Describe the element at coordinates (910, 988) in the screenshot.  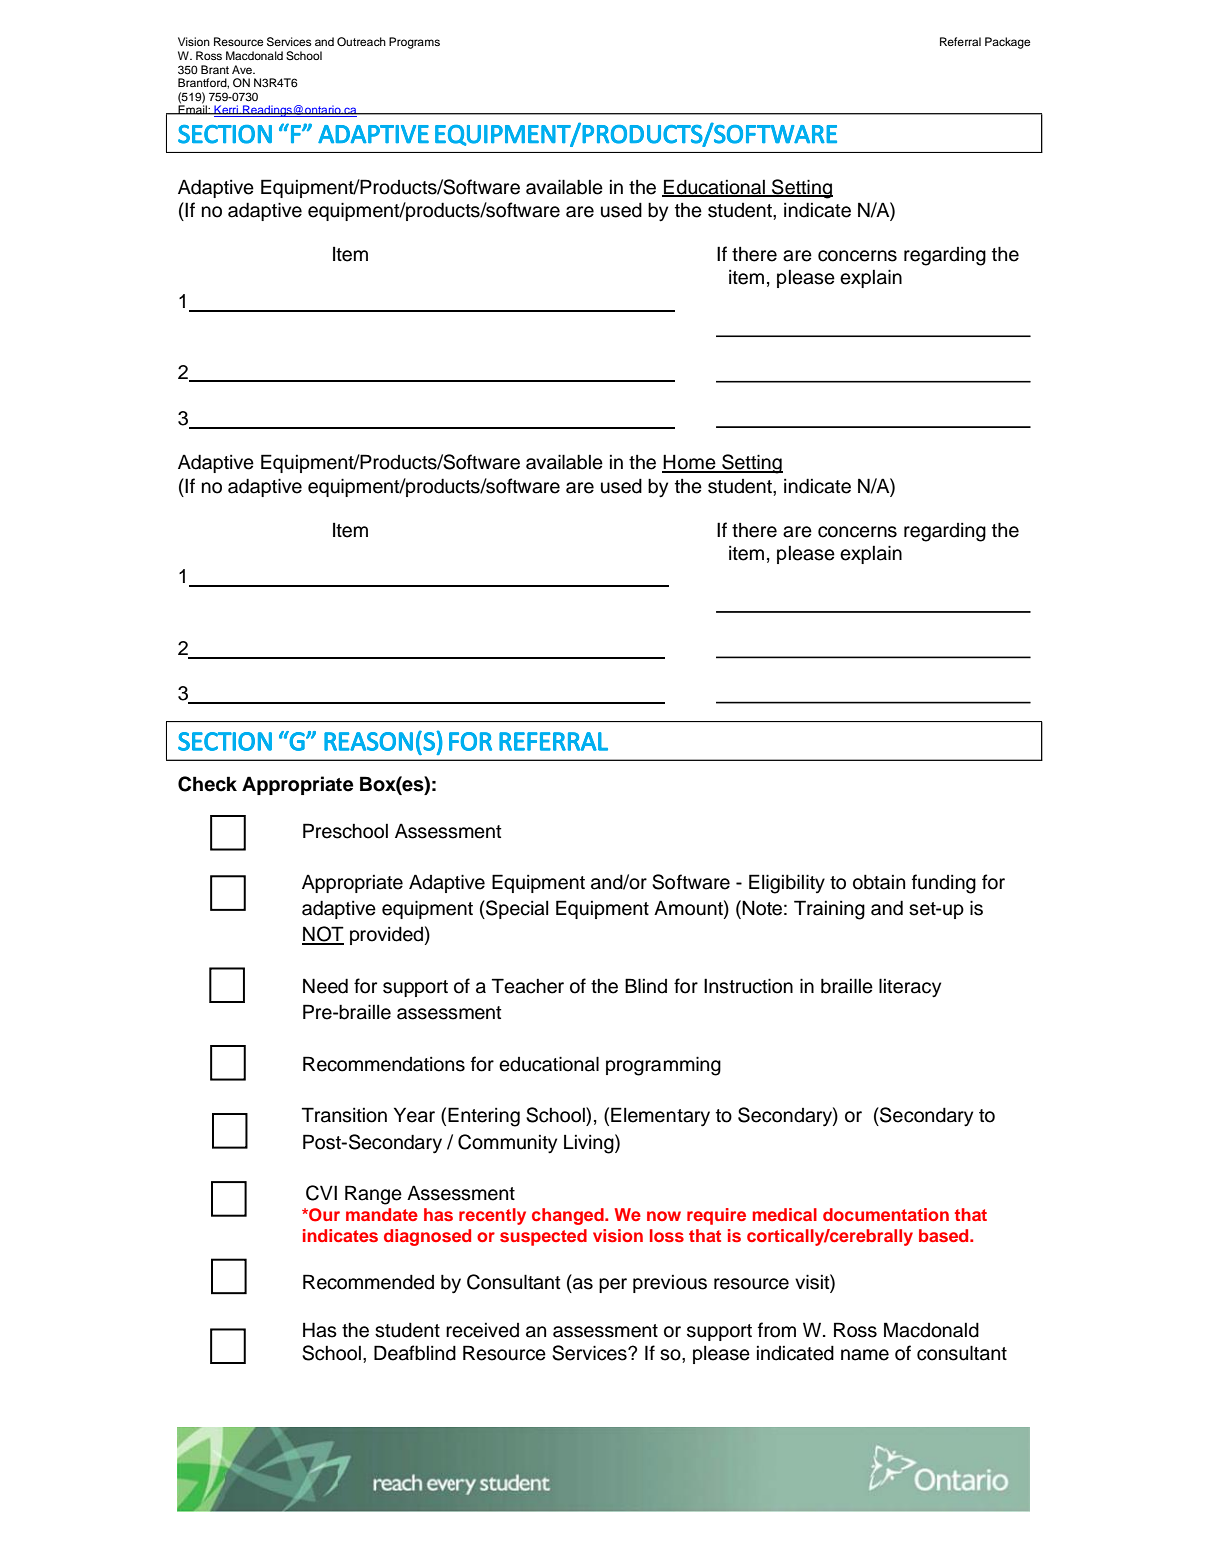
I see `literacy` at that location.
